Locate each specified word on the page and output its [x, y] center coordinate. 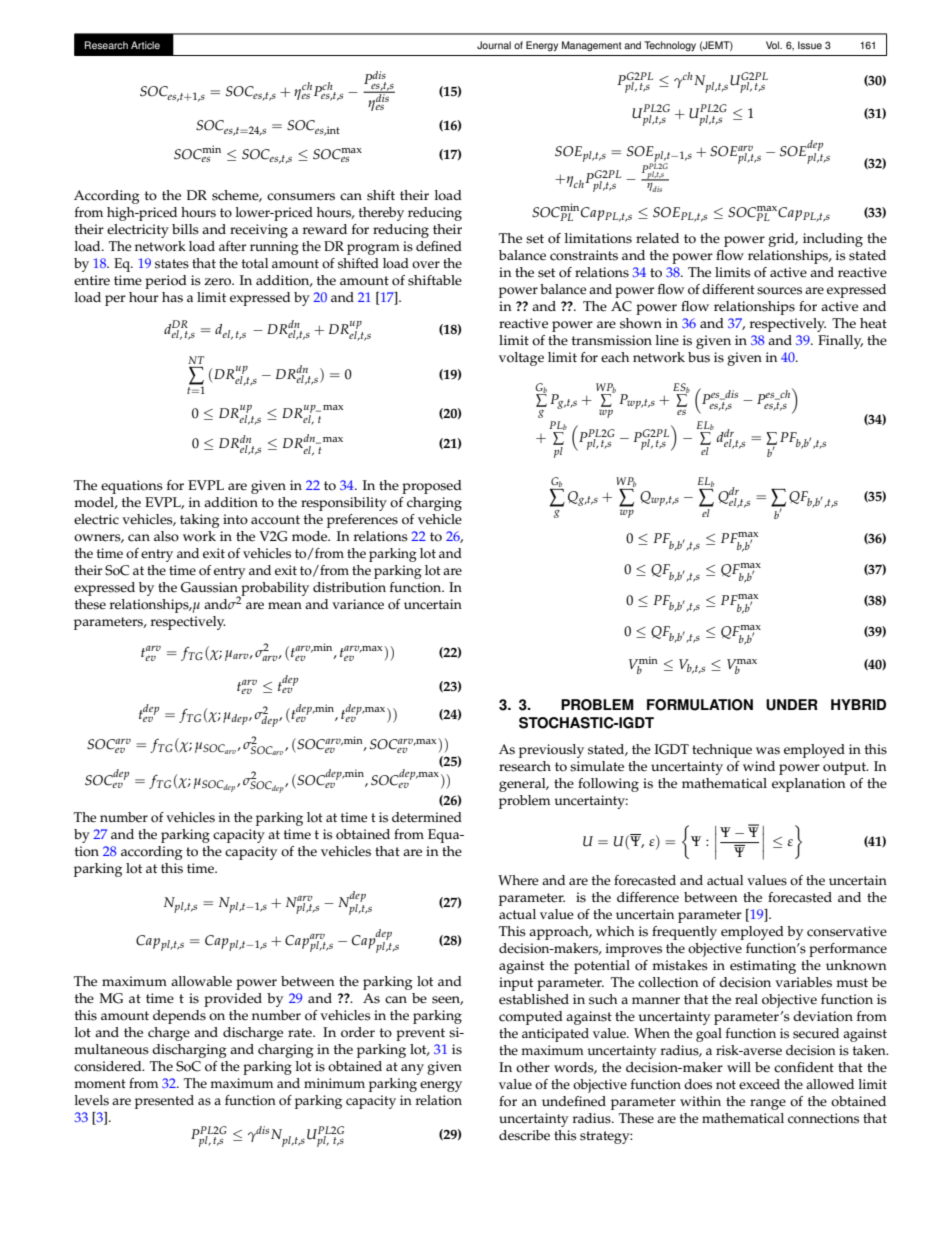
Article [145, 45]
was [768, 751]
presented [164, 1102]
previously [551, 751]
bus [699, 357]
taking [200, 521]
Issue [810, 45]
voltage [521, 359]
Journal [494, 45]
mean [285, 606]
